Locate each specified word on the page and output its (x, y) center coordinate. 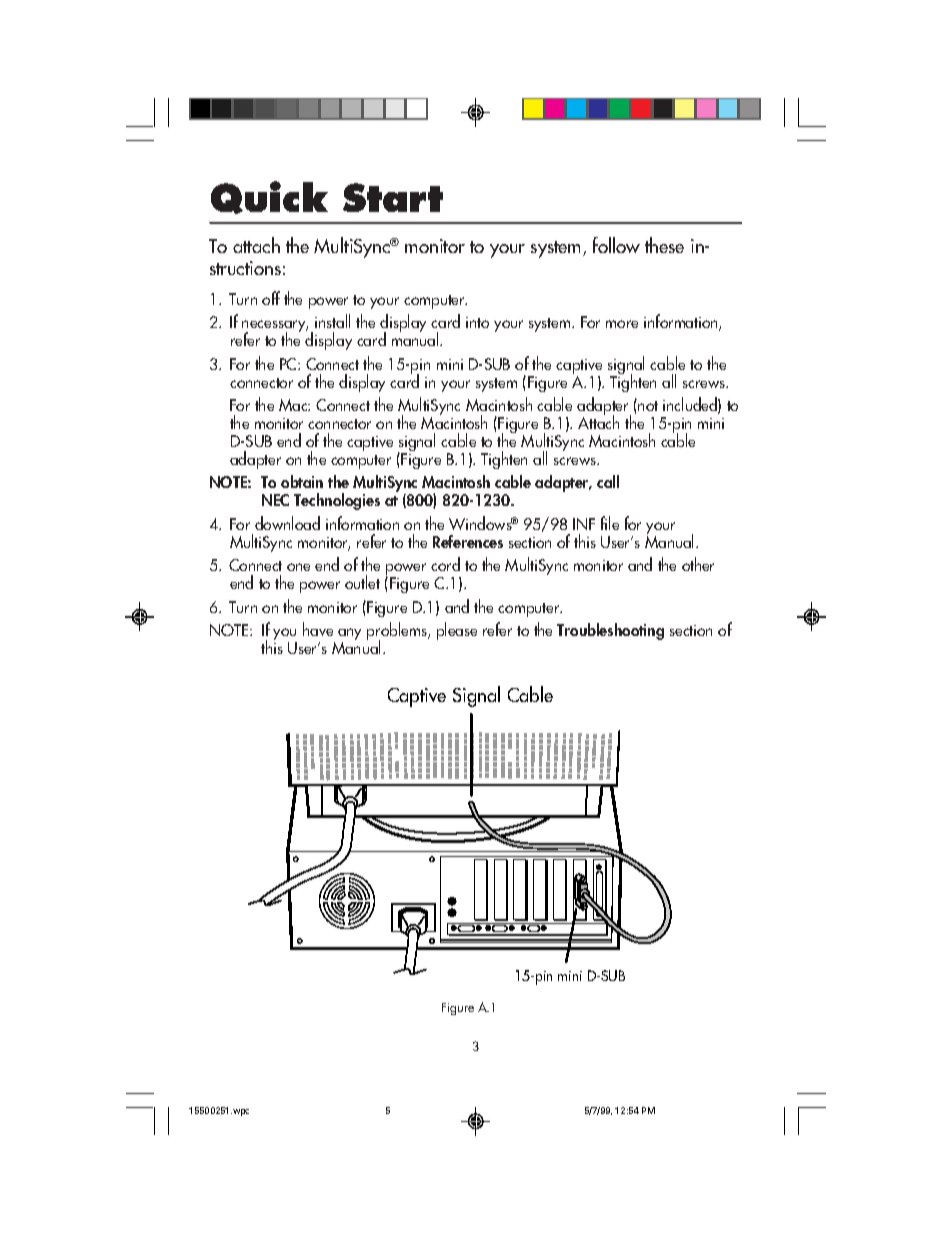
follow (616, 245)
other (698, 564)
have (318, 629)
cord (445, 564)
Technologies (337, 501)
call (608, 481)
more (622, 324)
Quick (269, 197)
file (610, 523)
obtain (302, 481)
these (664, 245)
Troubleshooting (610, 631)
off (271, 298)
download (287, 523)
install (332, 321)
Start (393, 197)
